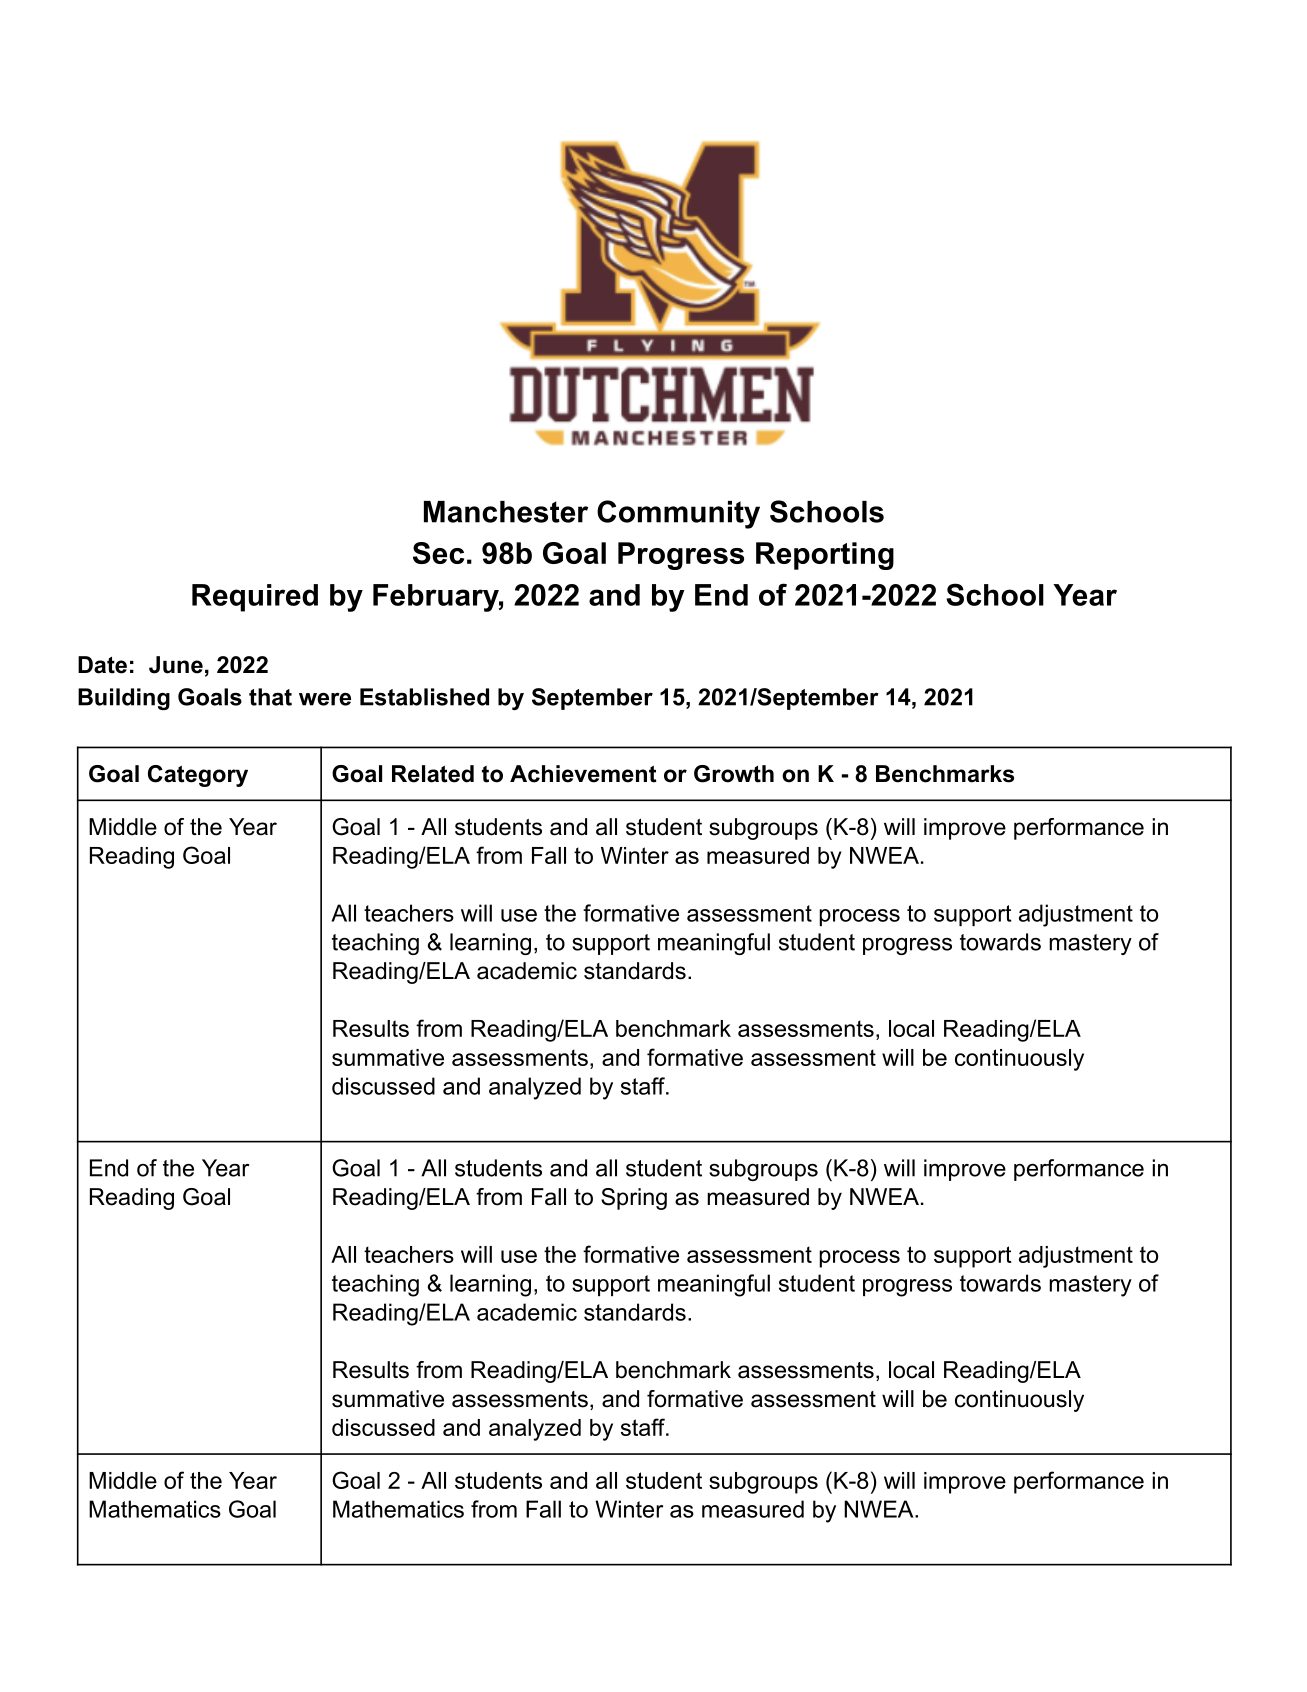  Describe the element at coordinates (634, 1199) in the screenshot. I see `Spring` at that location.
